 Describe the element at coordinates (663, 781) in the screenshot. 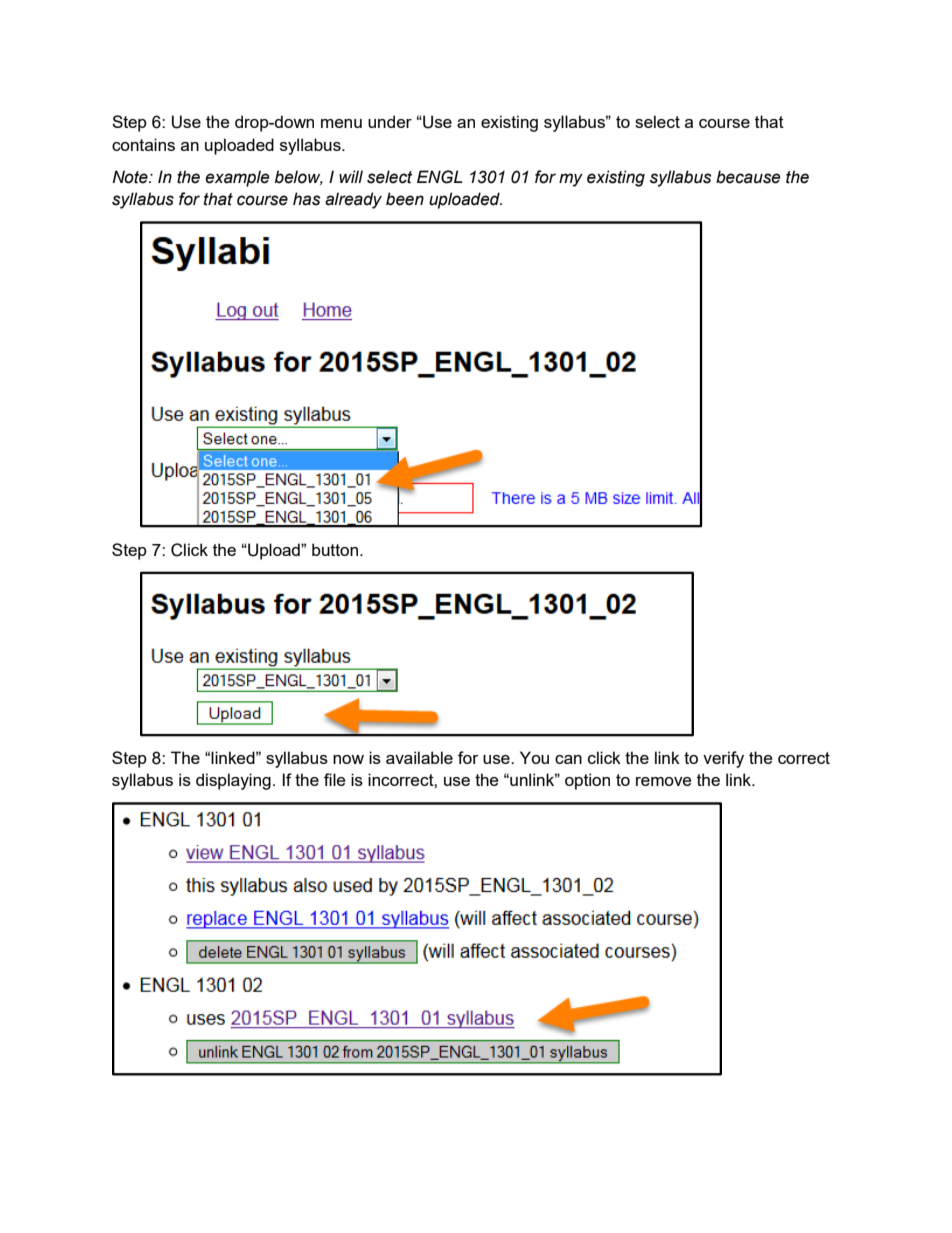

I see `remove` at that location.
